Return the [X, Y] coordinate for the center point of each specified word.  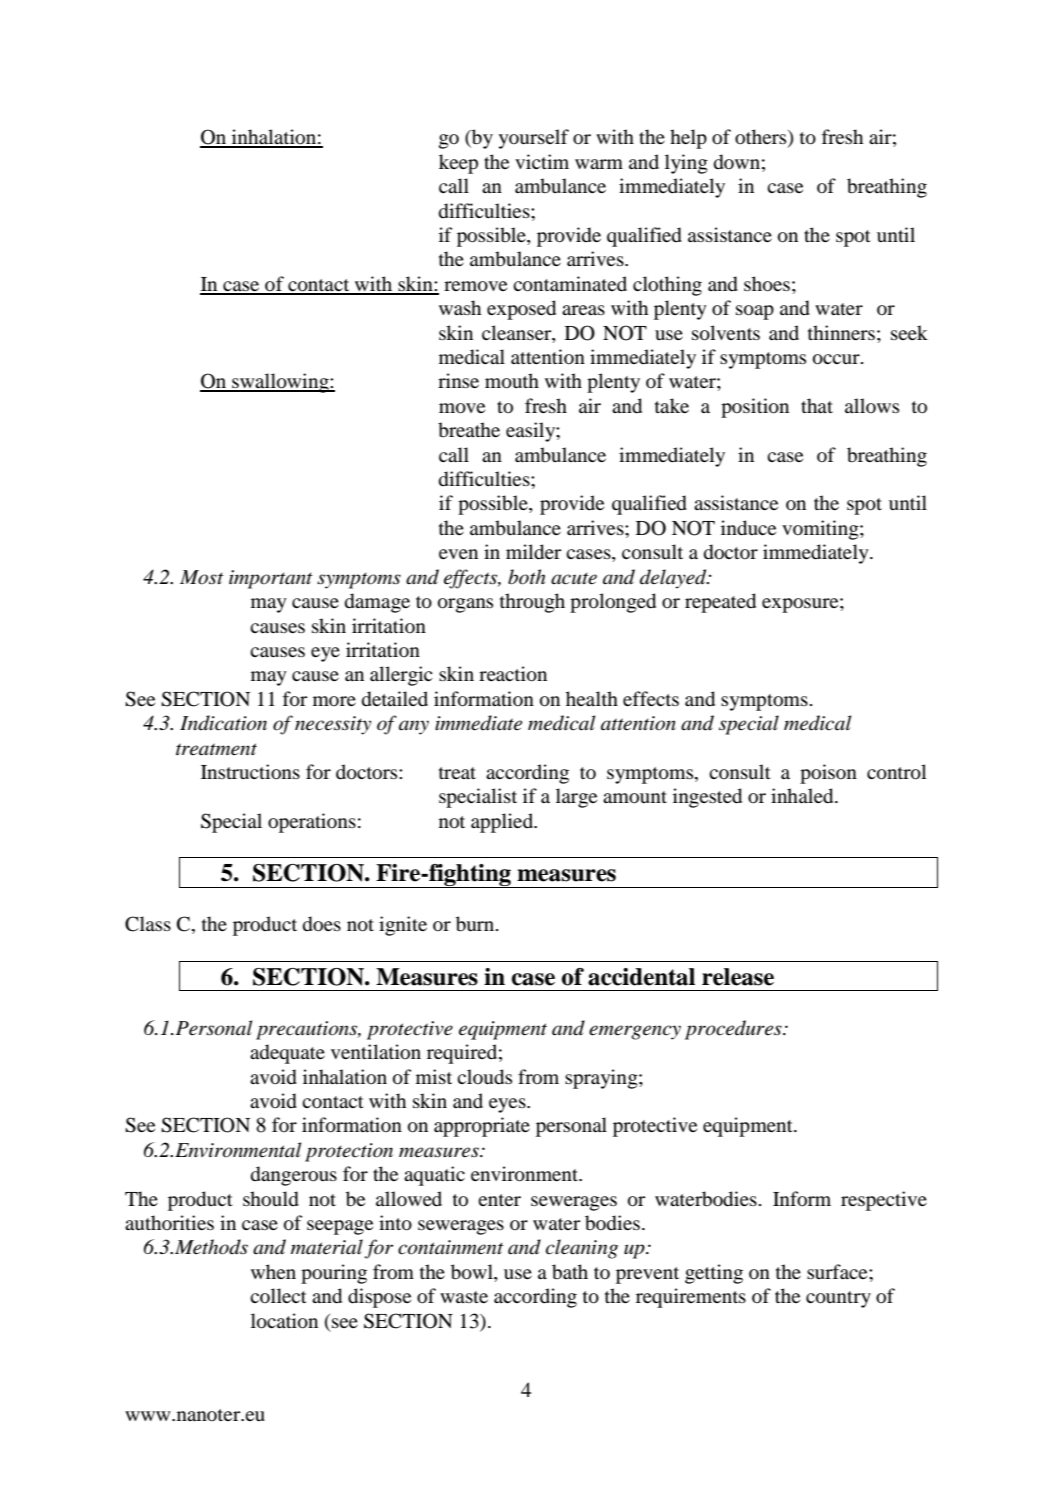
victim [542, 161]
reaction [513, 674]
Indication [223, 723]
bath [570, 1272]
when [273, 1271]
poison [828, 774]
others [762, 138]
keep [458, 164]
